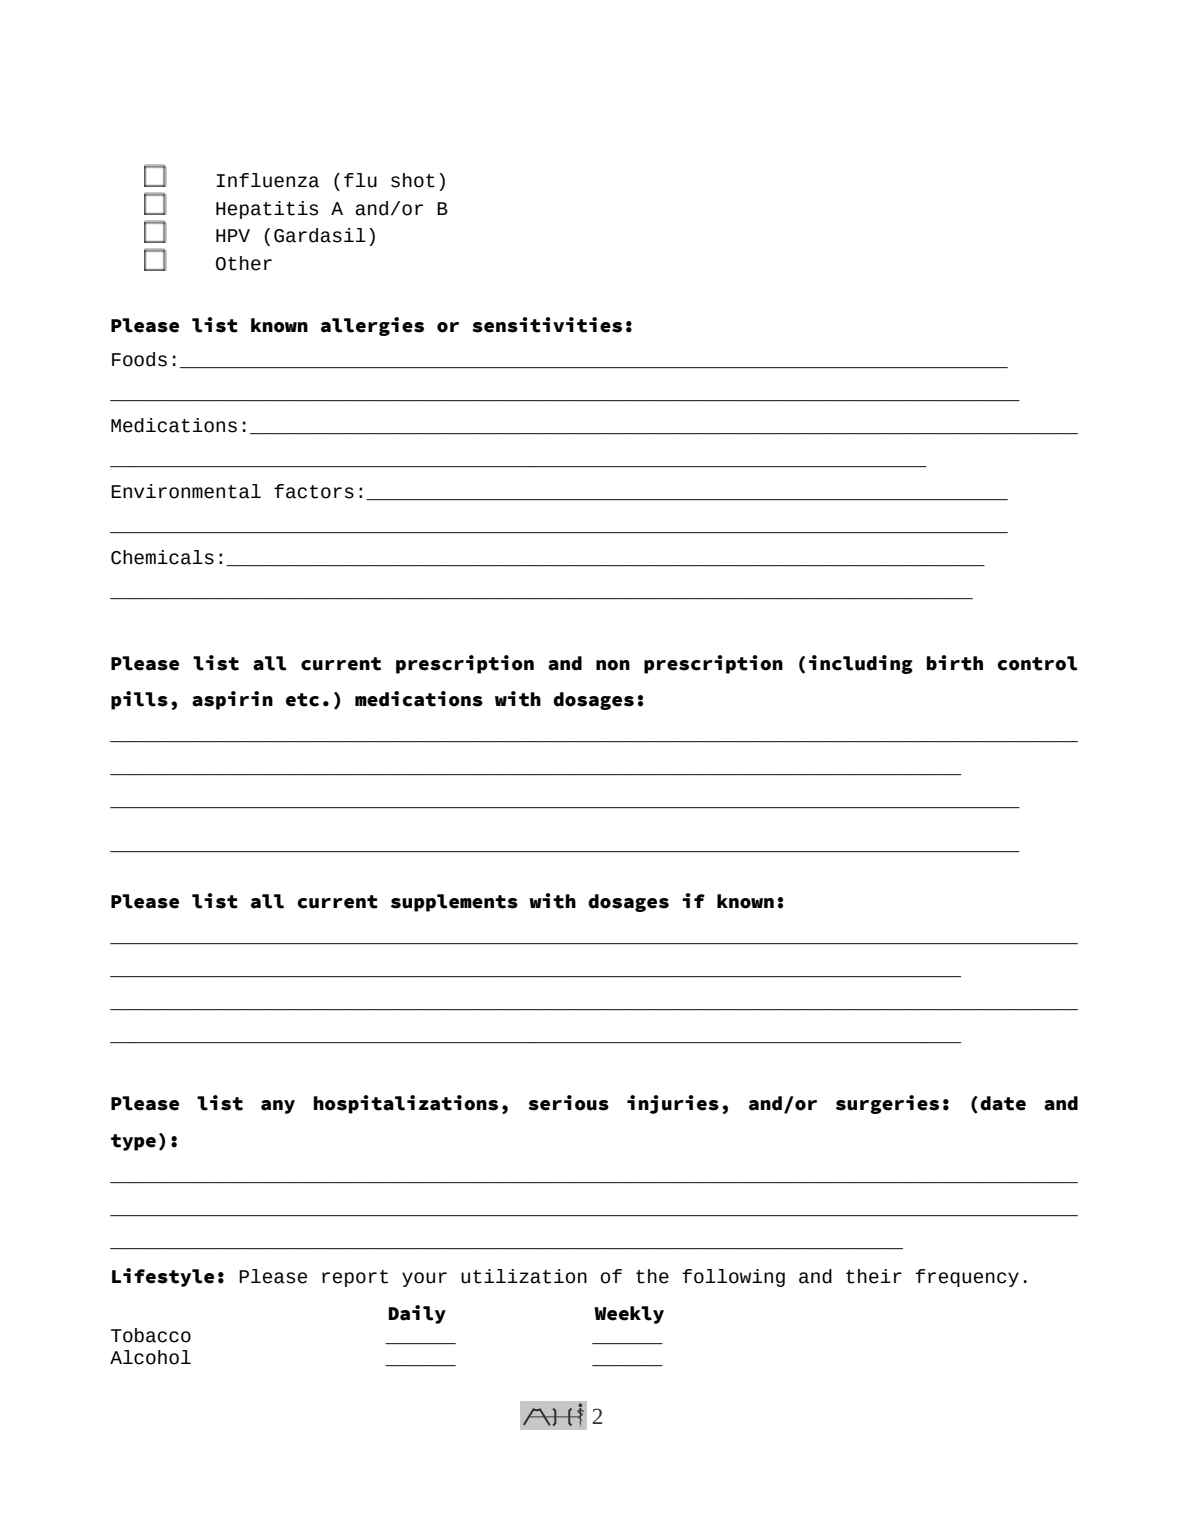 This screenshot has height=1539, width=1189. I want to click on serious, so click(568, 1103).
